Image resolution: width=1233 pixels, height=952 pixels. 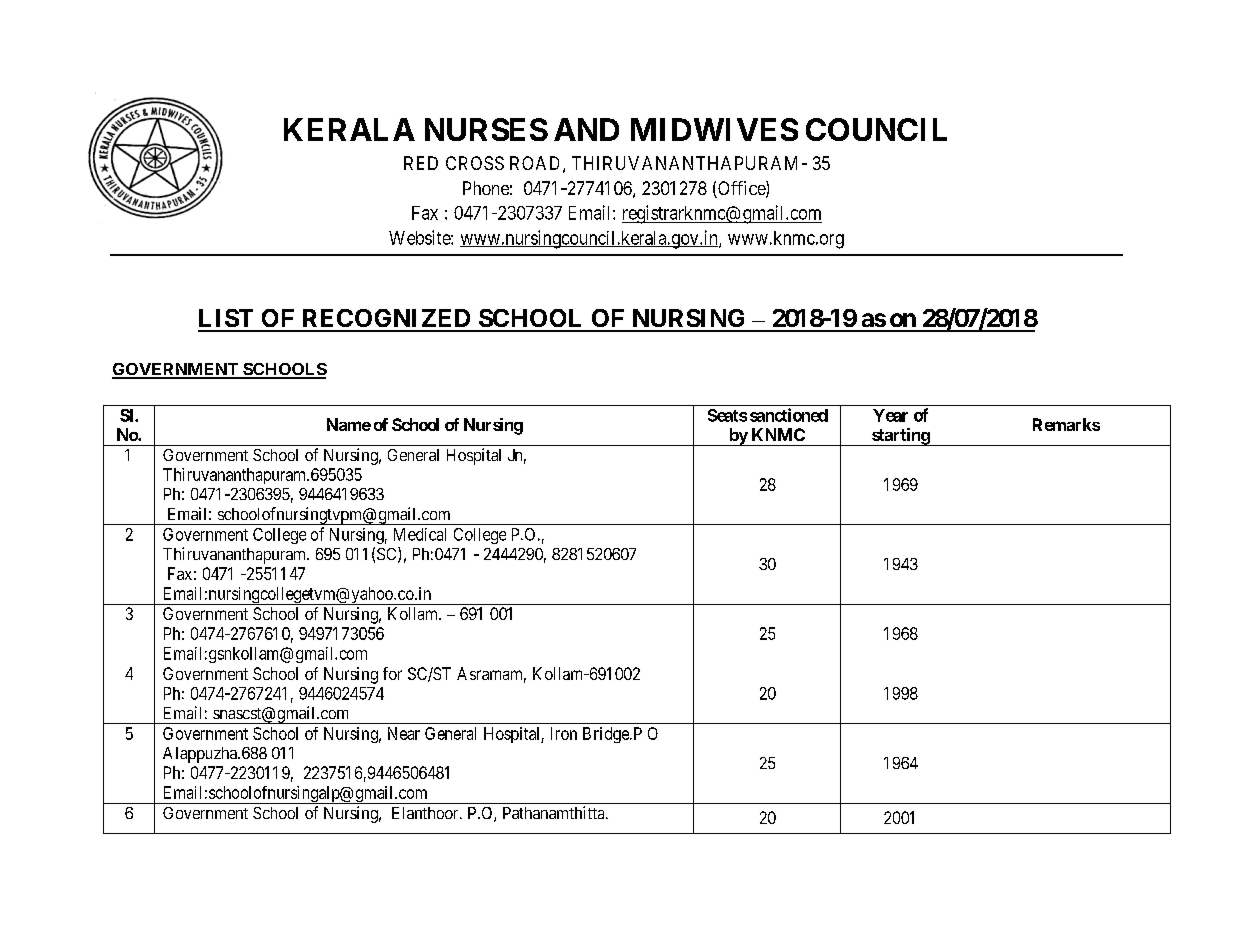 What do you see at coordinates (900, 437) in the page?
I see `starting` at bounding box center [900, 437].
